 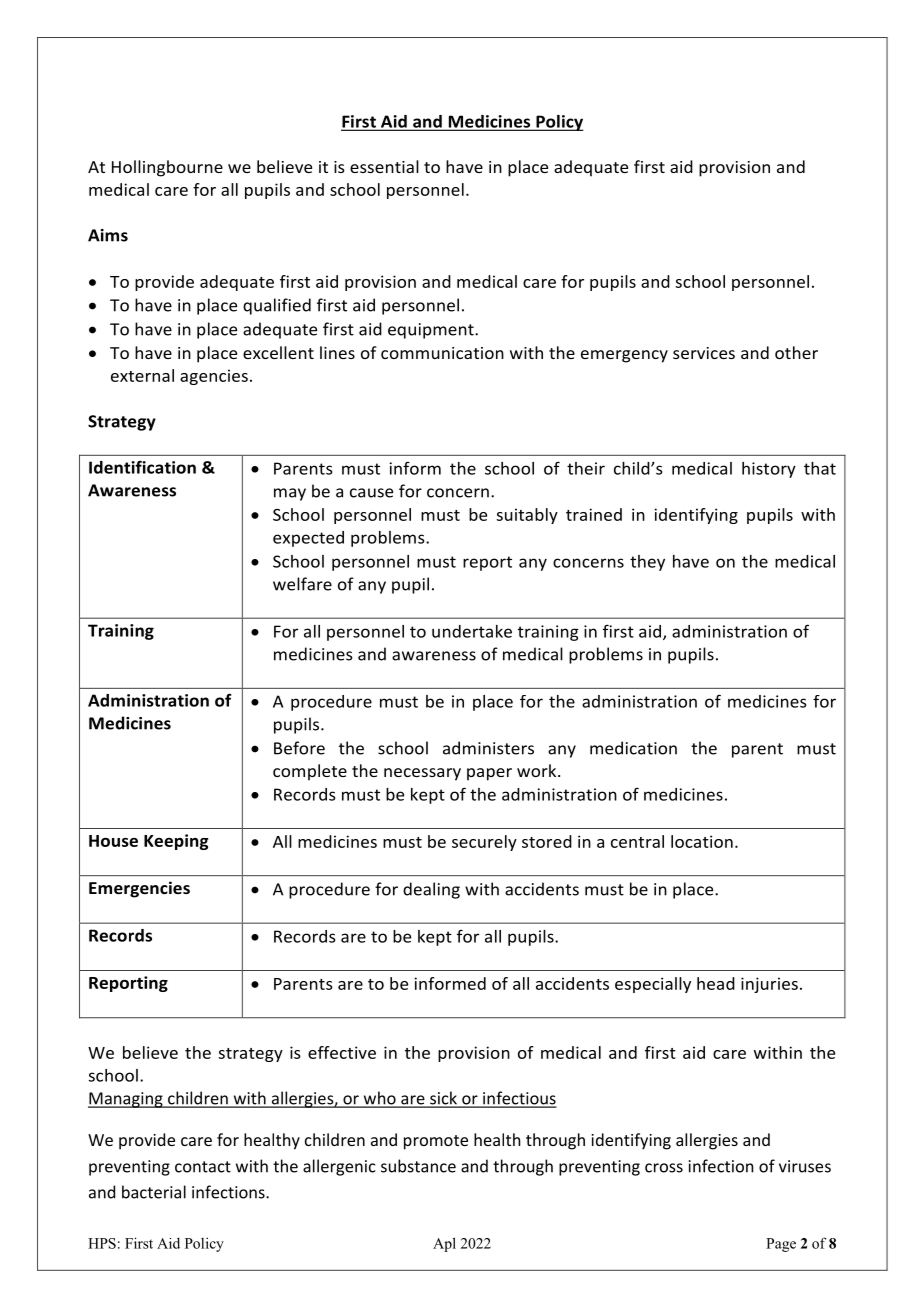 I want to click on Keeping, so click(x=176, y=842).
